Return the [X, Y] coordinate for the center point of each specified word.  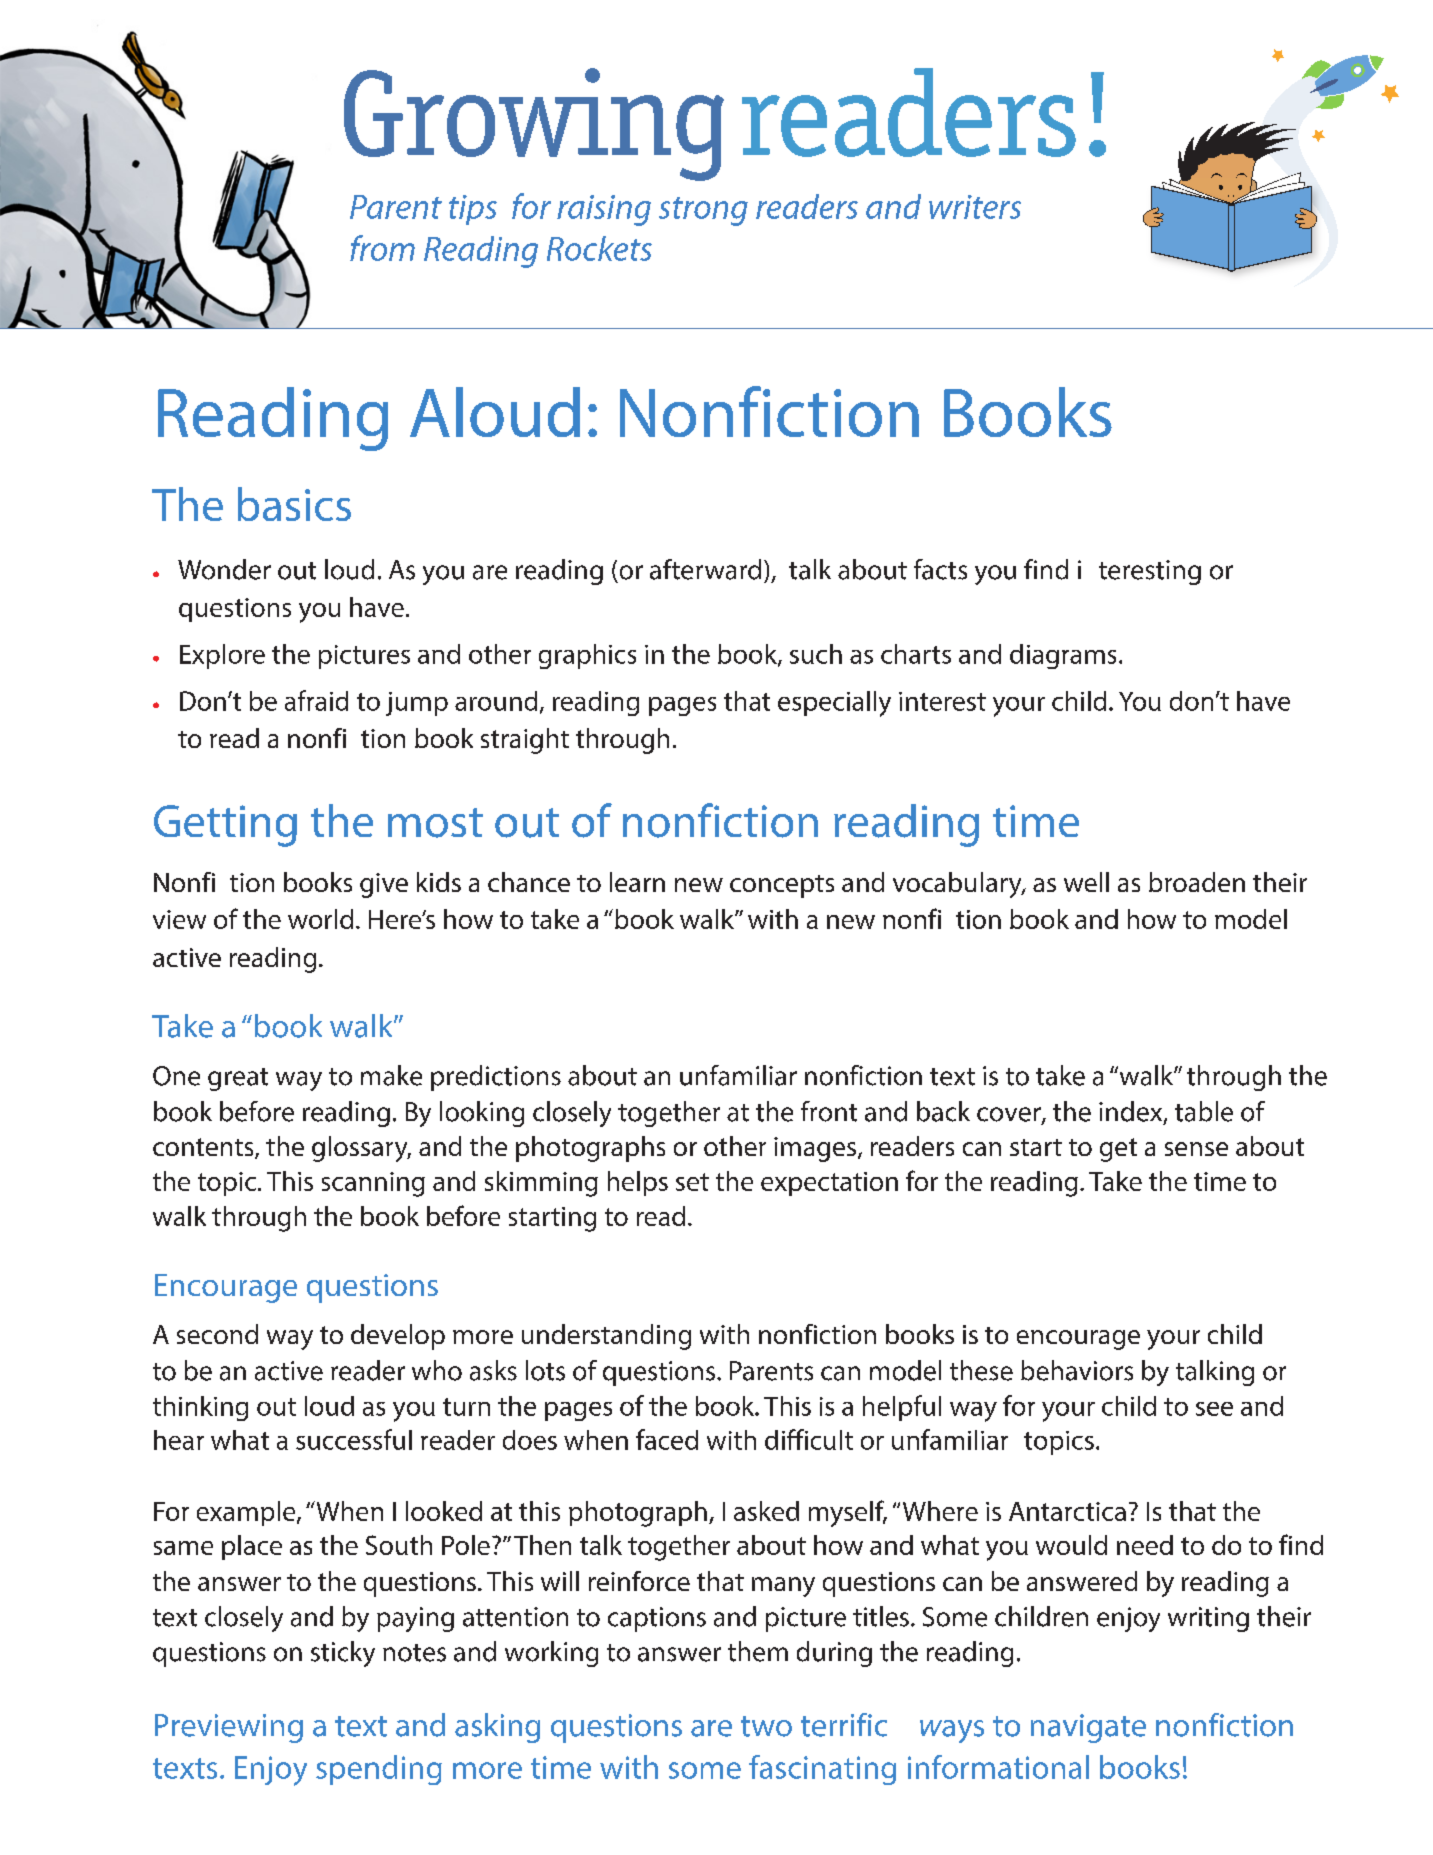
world [320, 919]
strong [703, 211]
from [382, 248]
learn [637, 882]
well [1086, 882]
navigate [1088, 1728]
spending [379, 1770]
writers [975, 207]
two [766, 1726]
